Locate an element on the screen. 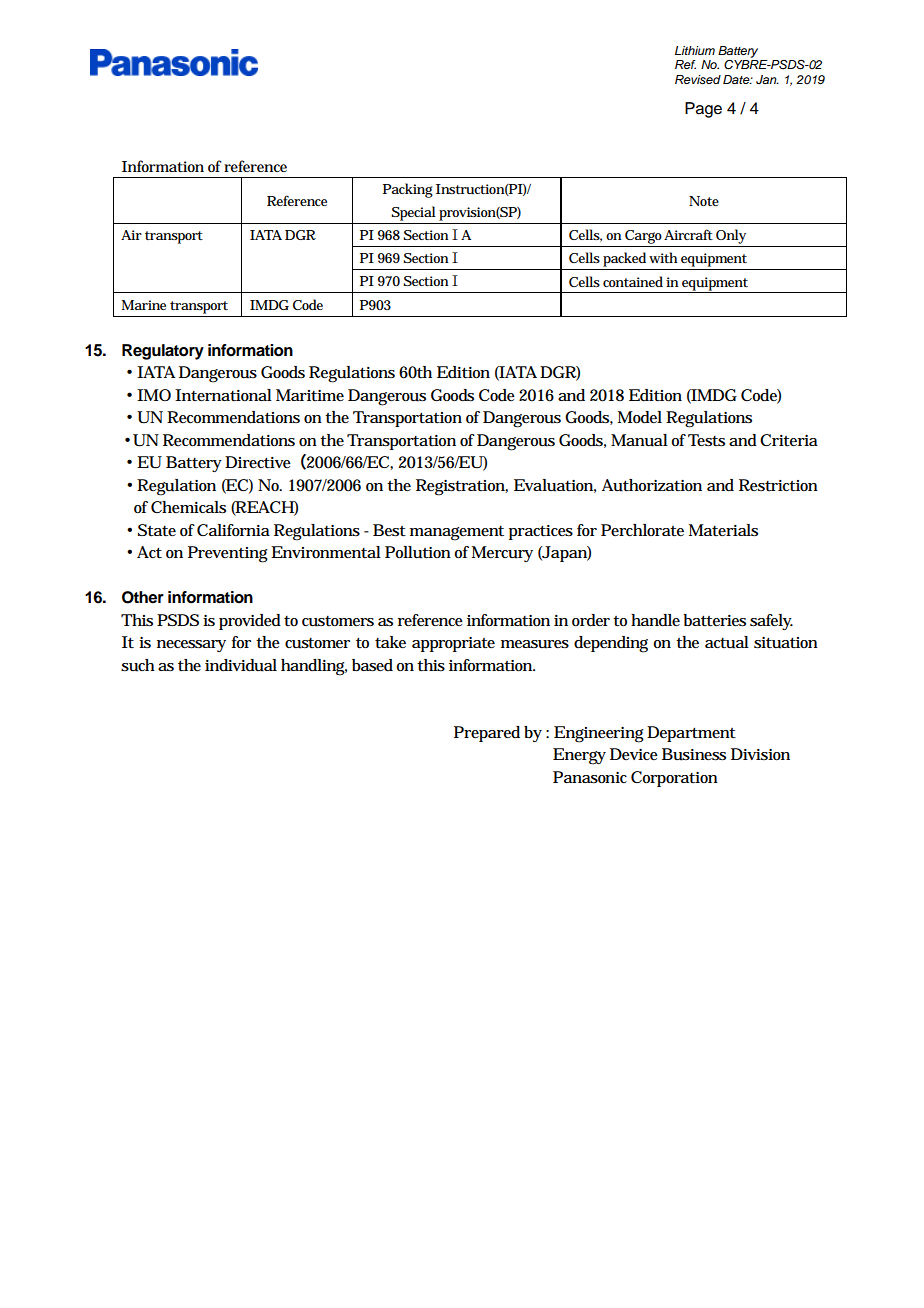 Image resolution: width=924 pixels, height=1308 pixels. Prepared is located at coordinates (487, 734).
